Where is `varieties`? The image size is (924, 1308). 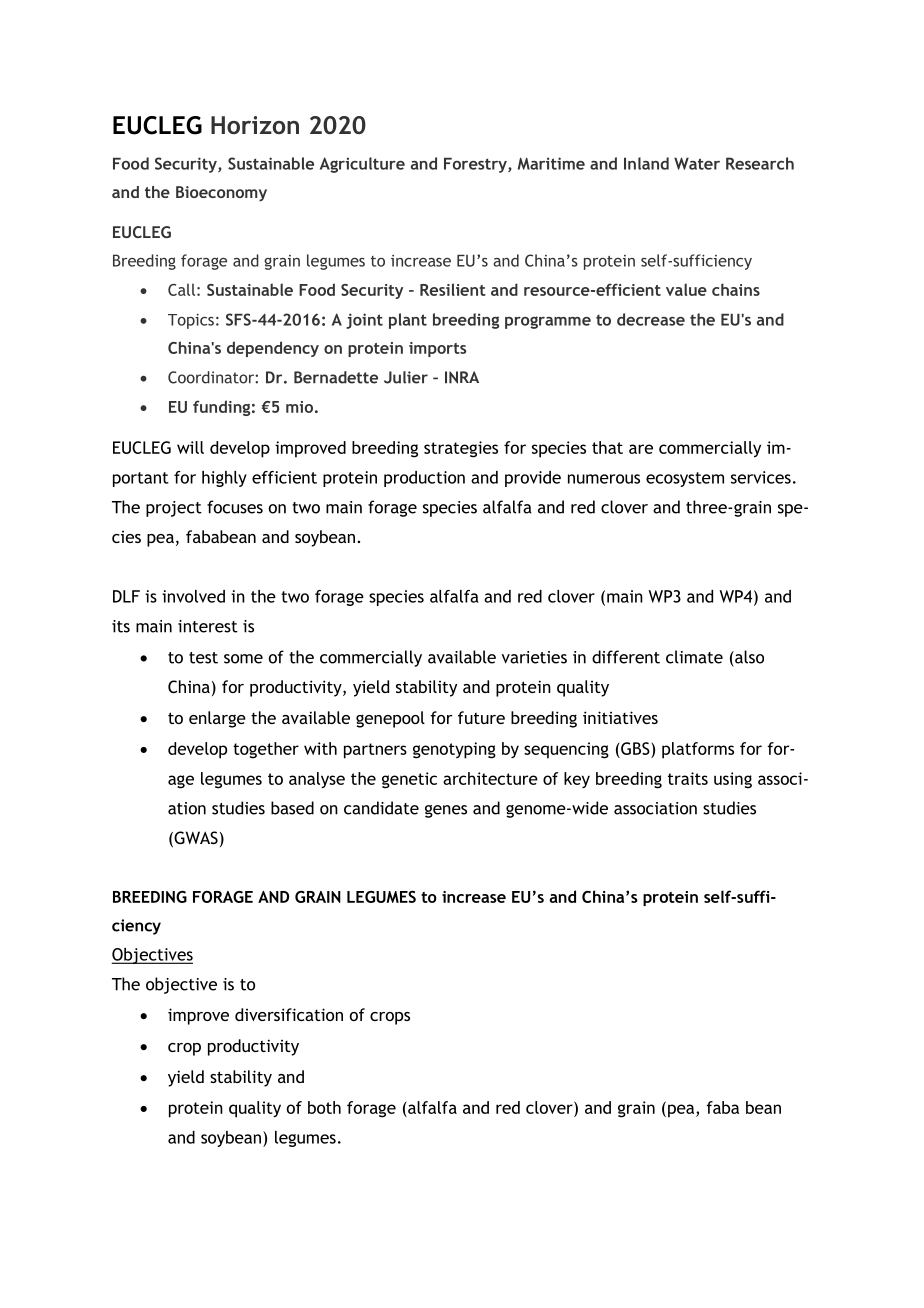
varieties is located at coordinates (534, 657).
